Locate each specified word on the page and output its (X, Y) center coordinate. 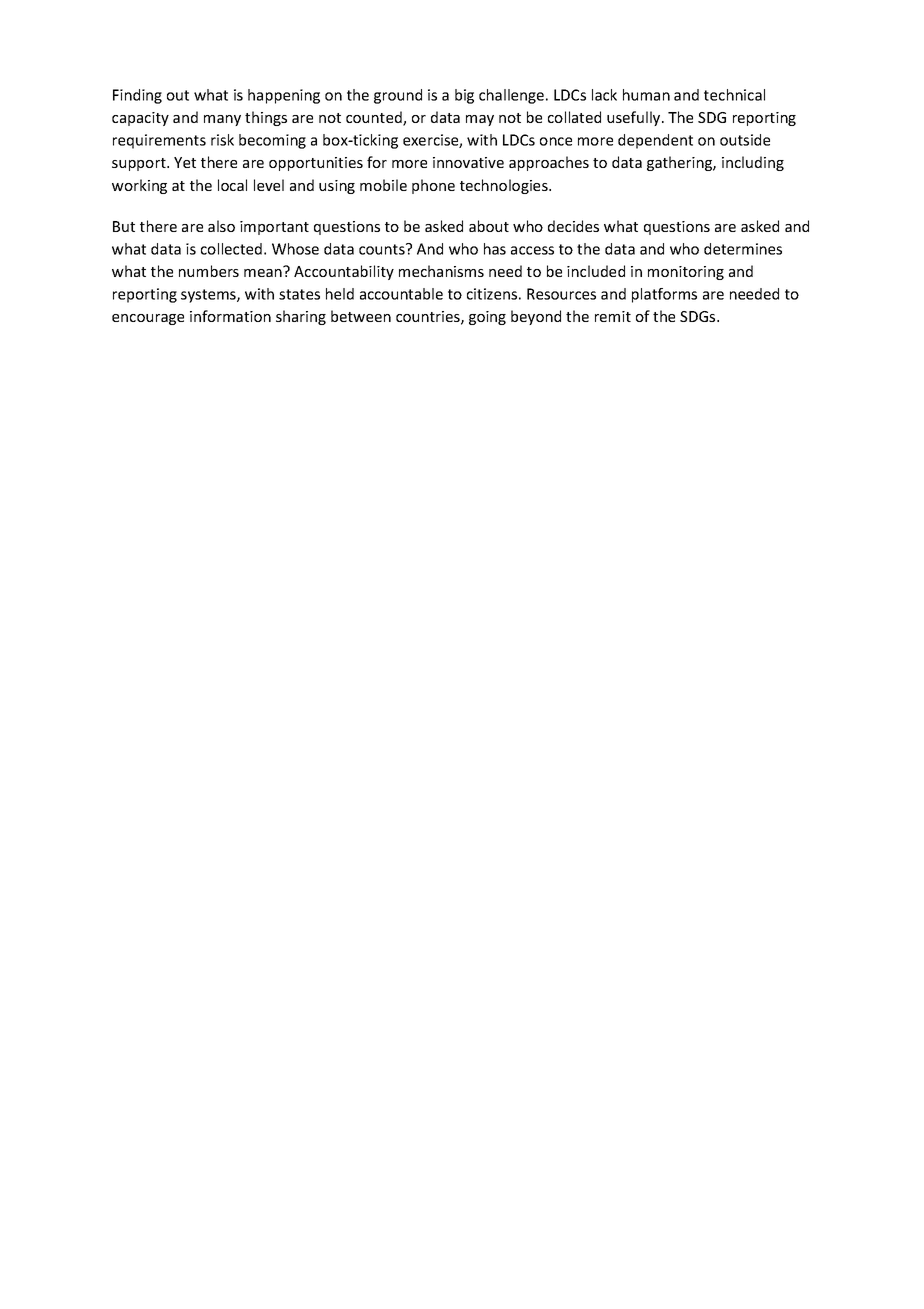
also (221, 226)
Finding (137, 96)
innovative (468, 162)
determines (743, 249)
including (753, 163)
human (646, 95)
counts (383, 249)
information (230, 316)
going (487, 318)
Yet (185, 162)
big (464, 96)
